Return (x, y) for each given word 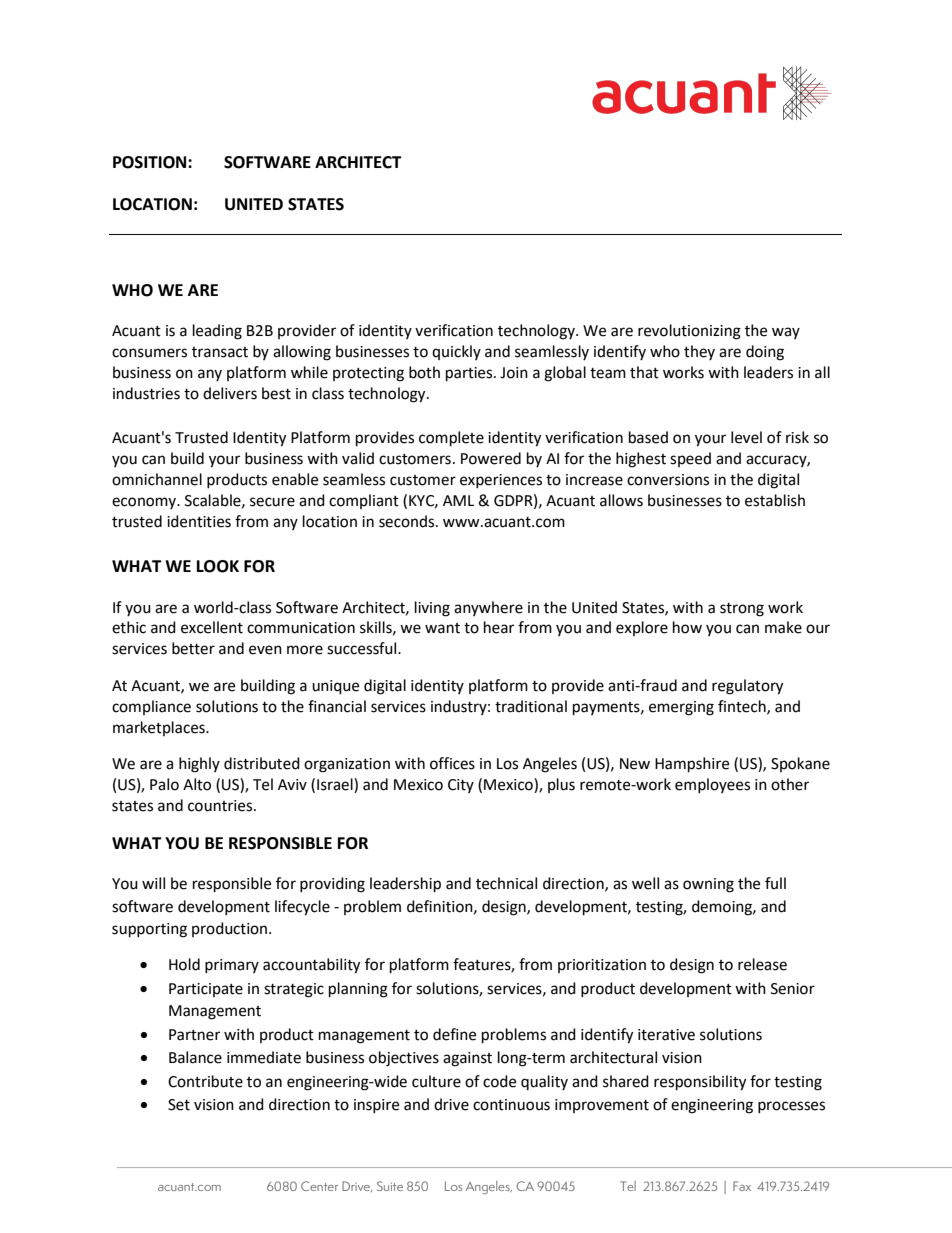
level (746, 437)
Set (179, 1105)
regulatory (747, 687)
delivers (230, 393)
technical (506, 883)
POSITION (151, 162)
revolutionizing (689, 332)
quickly (456, 352)
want (442, 628)
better (193, 648)
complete (451, 439)
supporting (149, 930)
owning (708, 885)
